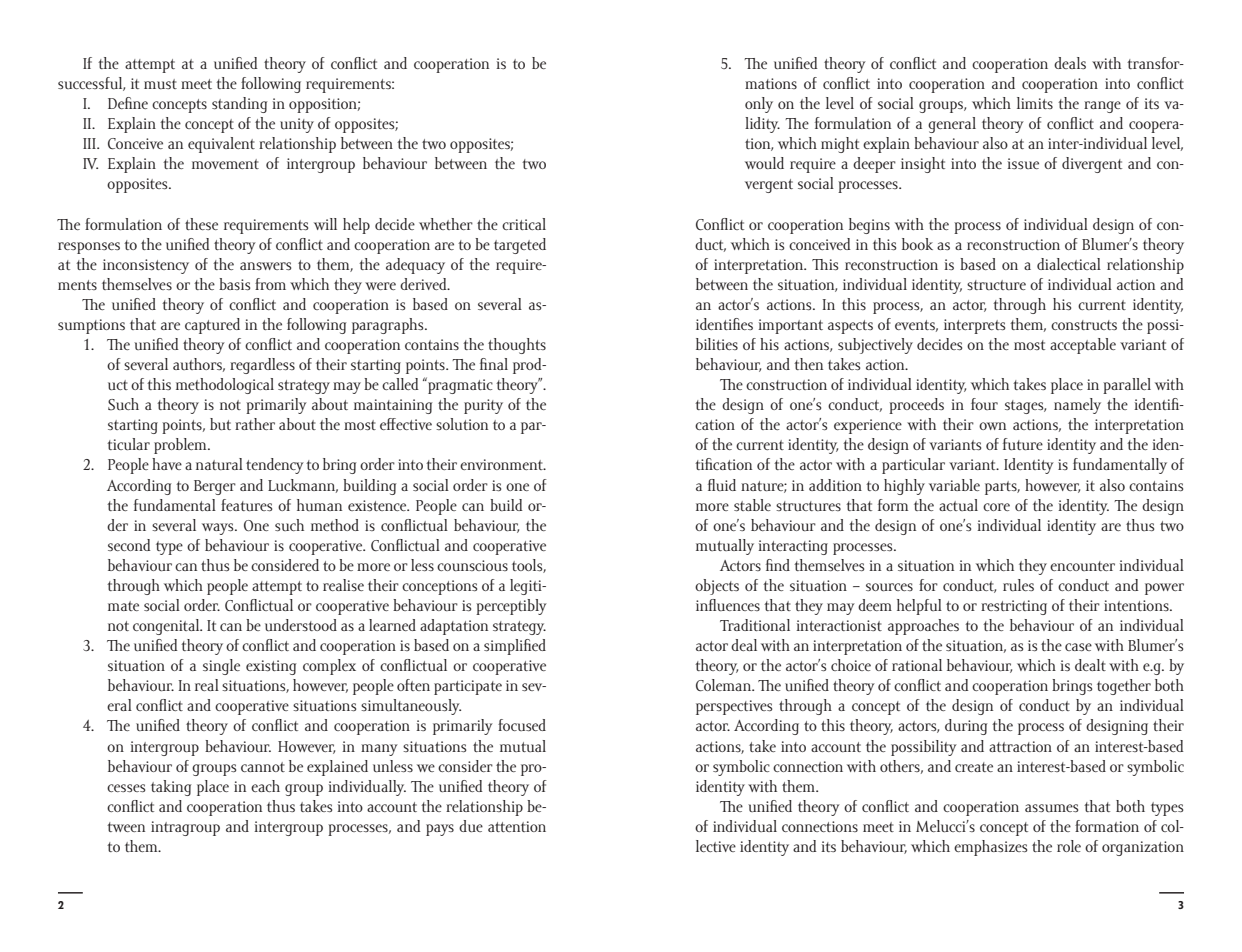  Describe the element at coordinates (221, 667) in the screenshot. I see `single` at that location.
